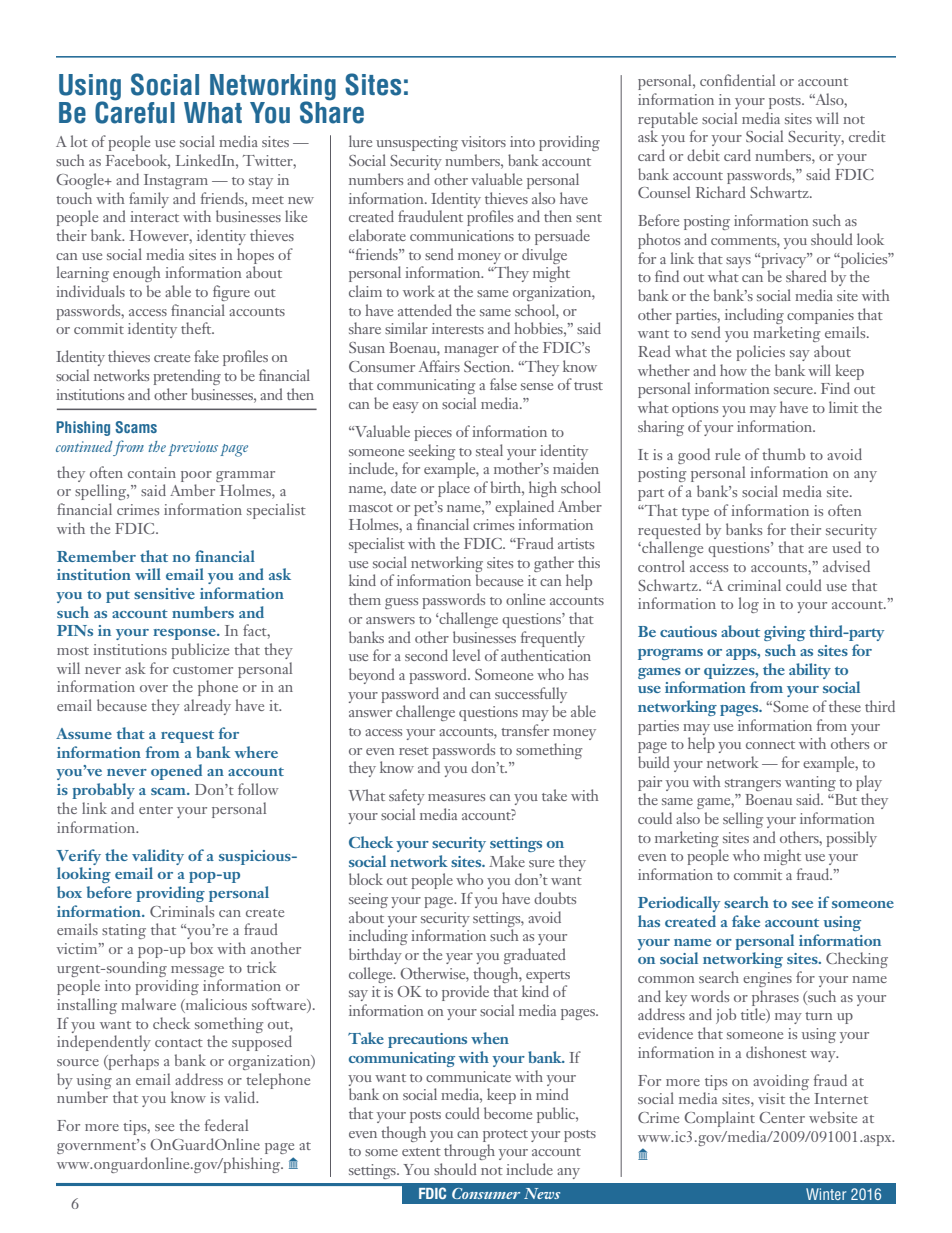 This screenshot has width=952, height=1233. What do you see at coordinates (176, 772) in the screenshot?
I see `opened` at bounding box center [176, 772].
